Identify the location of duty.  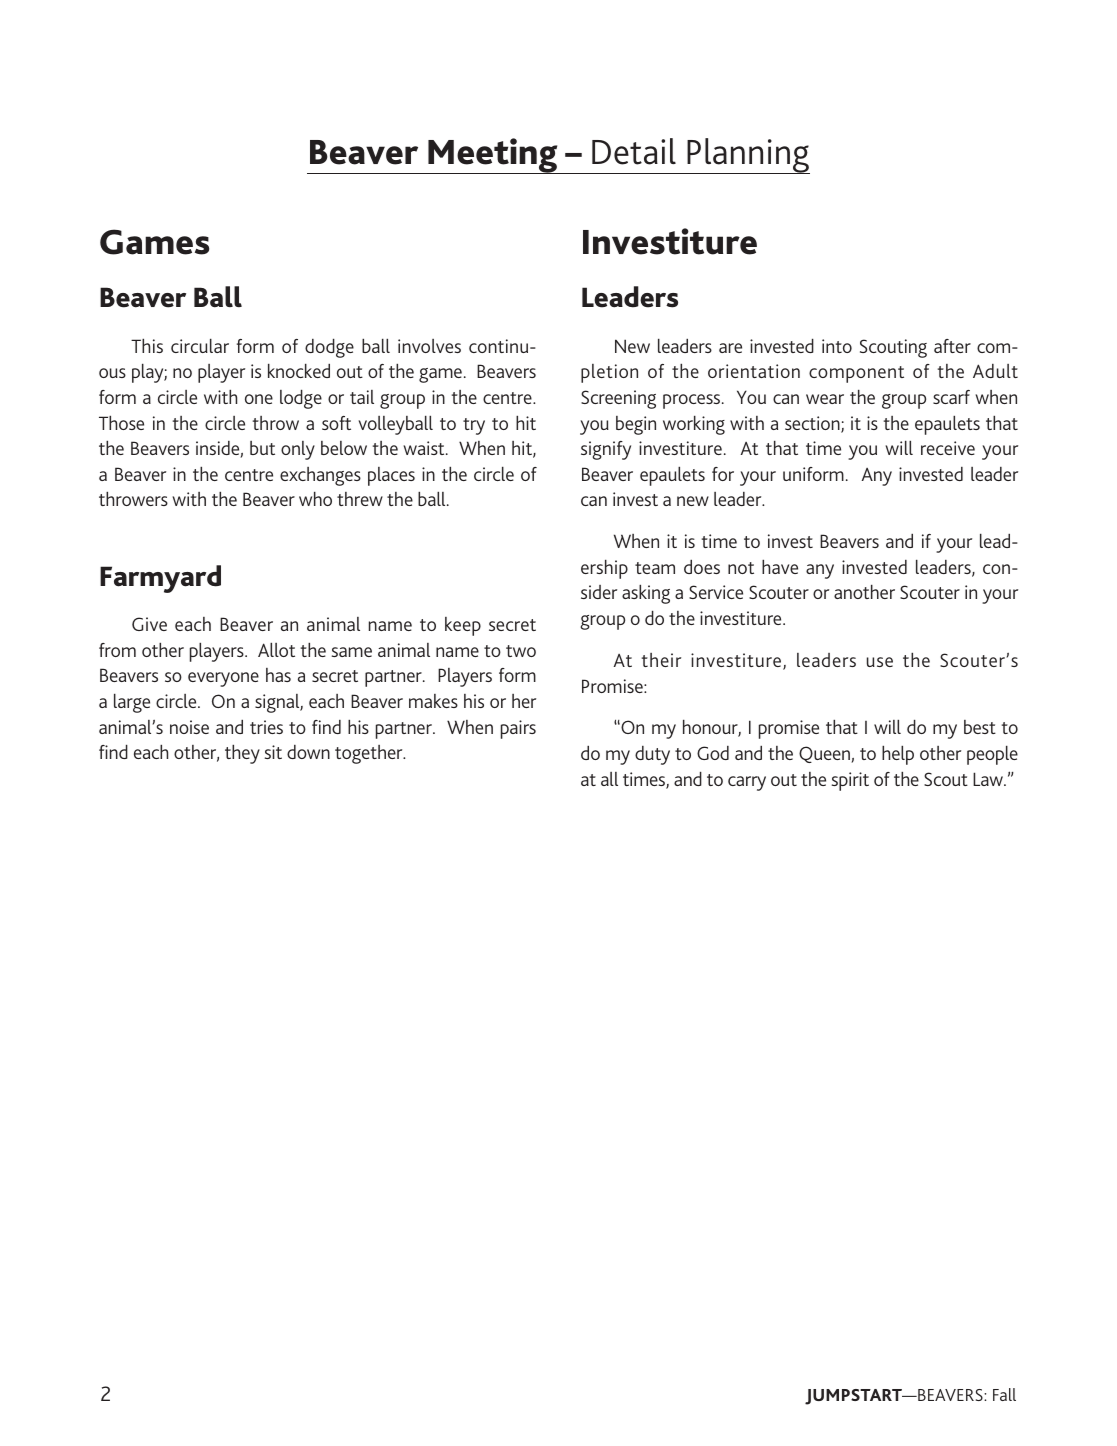
(652, 755).
